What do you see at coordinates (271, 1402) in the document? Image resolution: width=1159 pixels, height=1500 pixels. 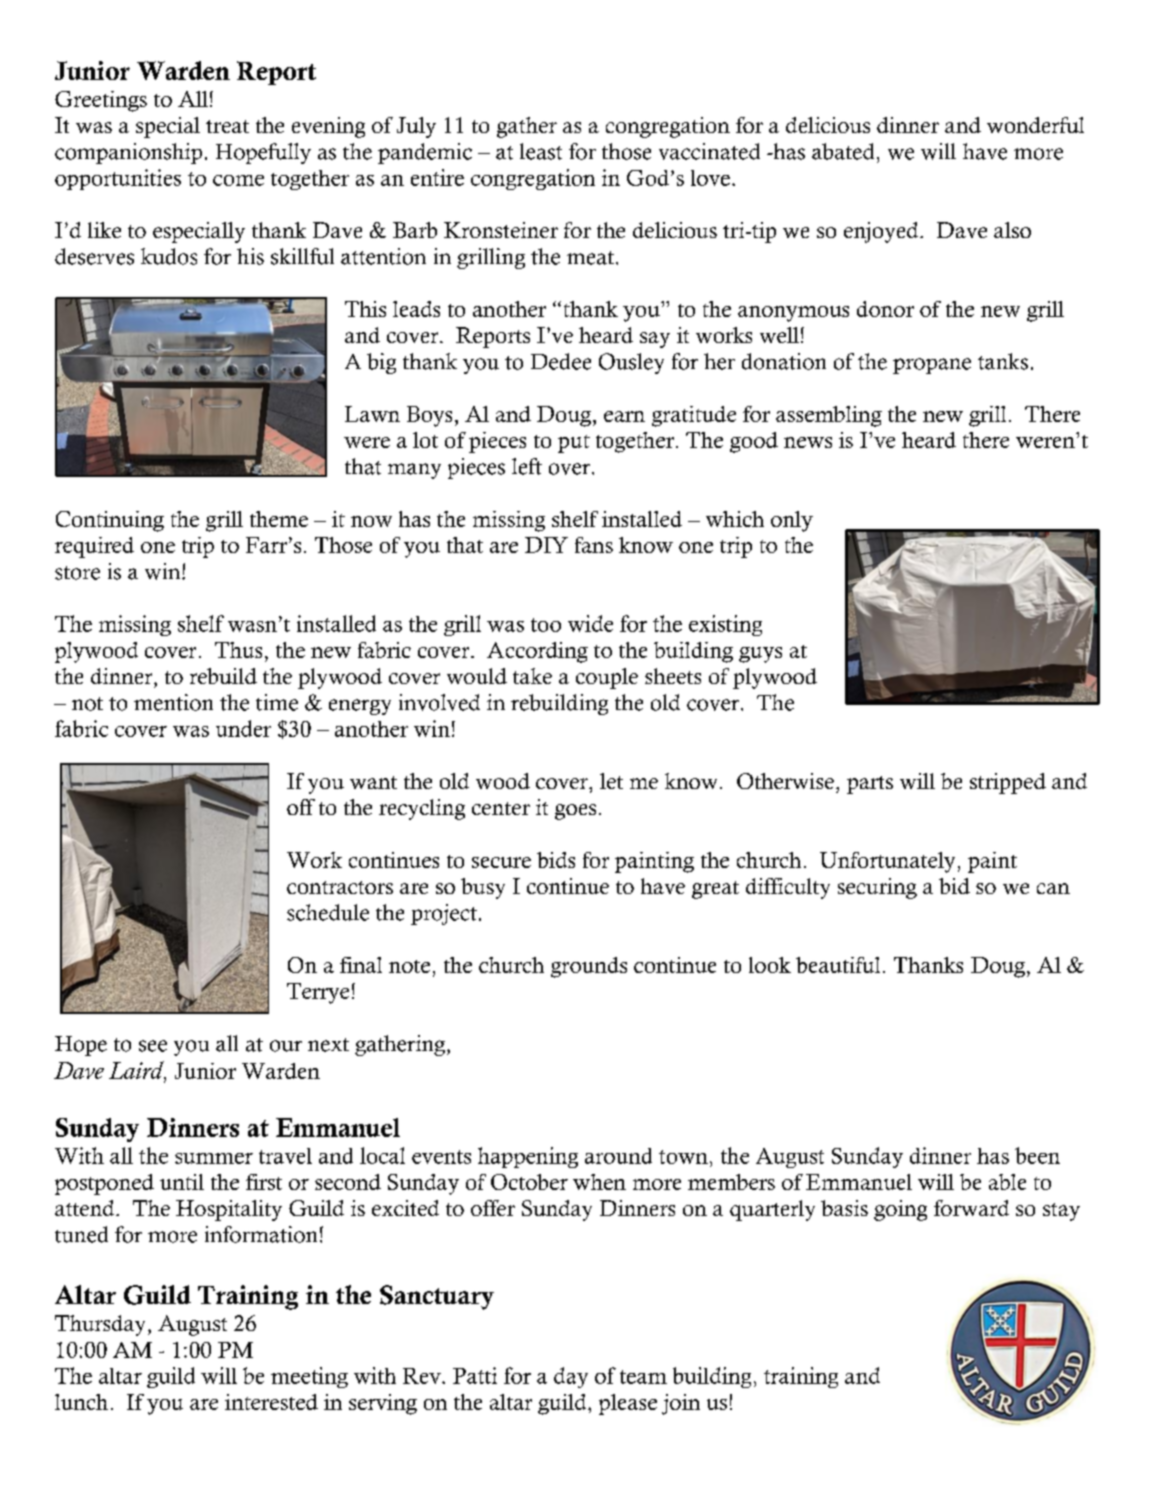 I see `interested` at bounding box center [271, 1402].
